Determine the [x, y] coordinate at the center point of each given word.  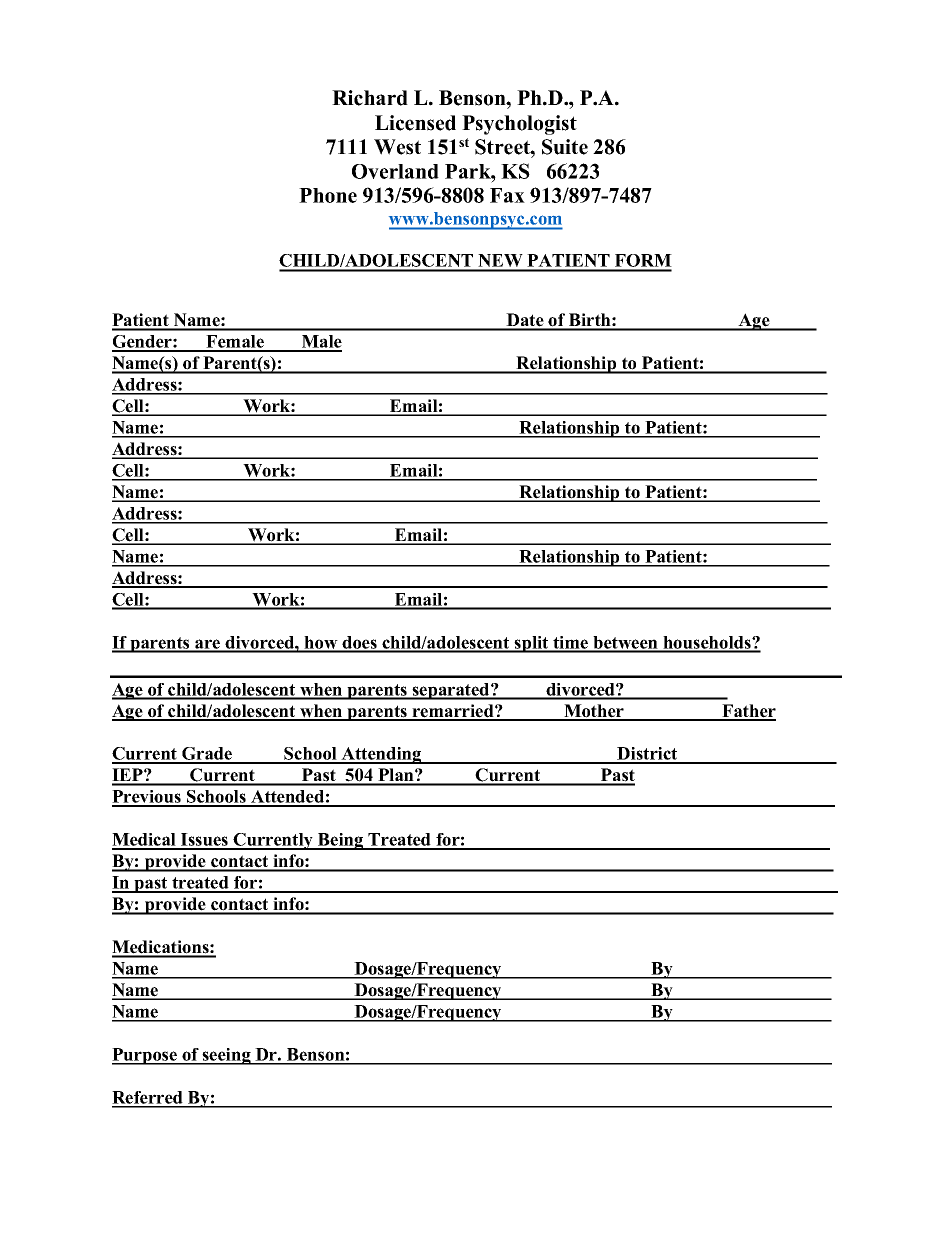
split [532, 644]
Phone [328, 195]
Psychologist [519, 125]
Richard [370, 98]
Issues [204, 841]
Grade [207, 755]
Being [341, 841]
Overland [395, 171]
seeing [226, 1056]
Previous [147, 798]
